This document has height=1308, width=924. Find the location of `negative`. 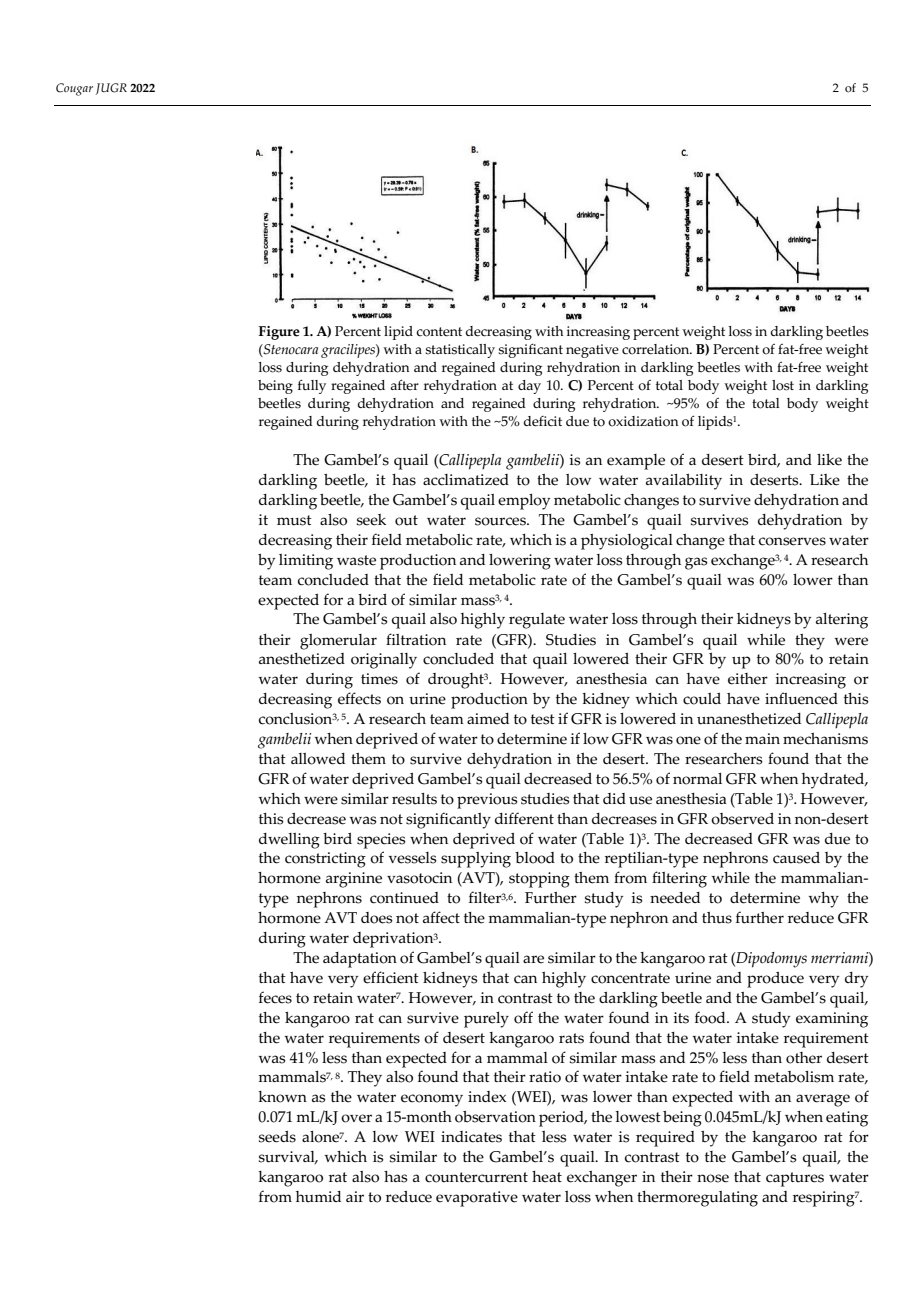

negative is located at coordinates (592, 351).
